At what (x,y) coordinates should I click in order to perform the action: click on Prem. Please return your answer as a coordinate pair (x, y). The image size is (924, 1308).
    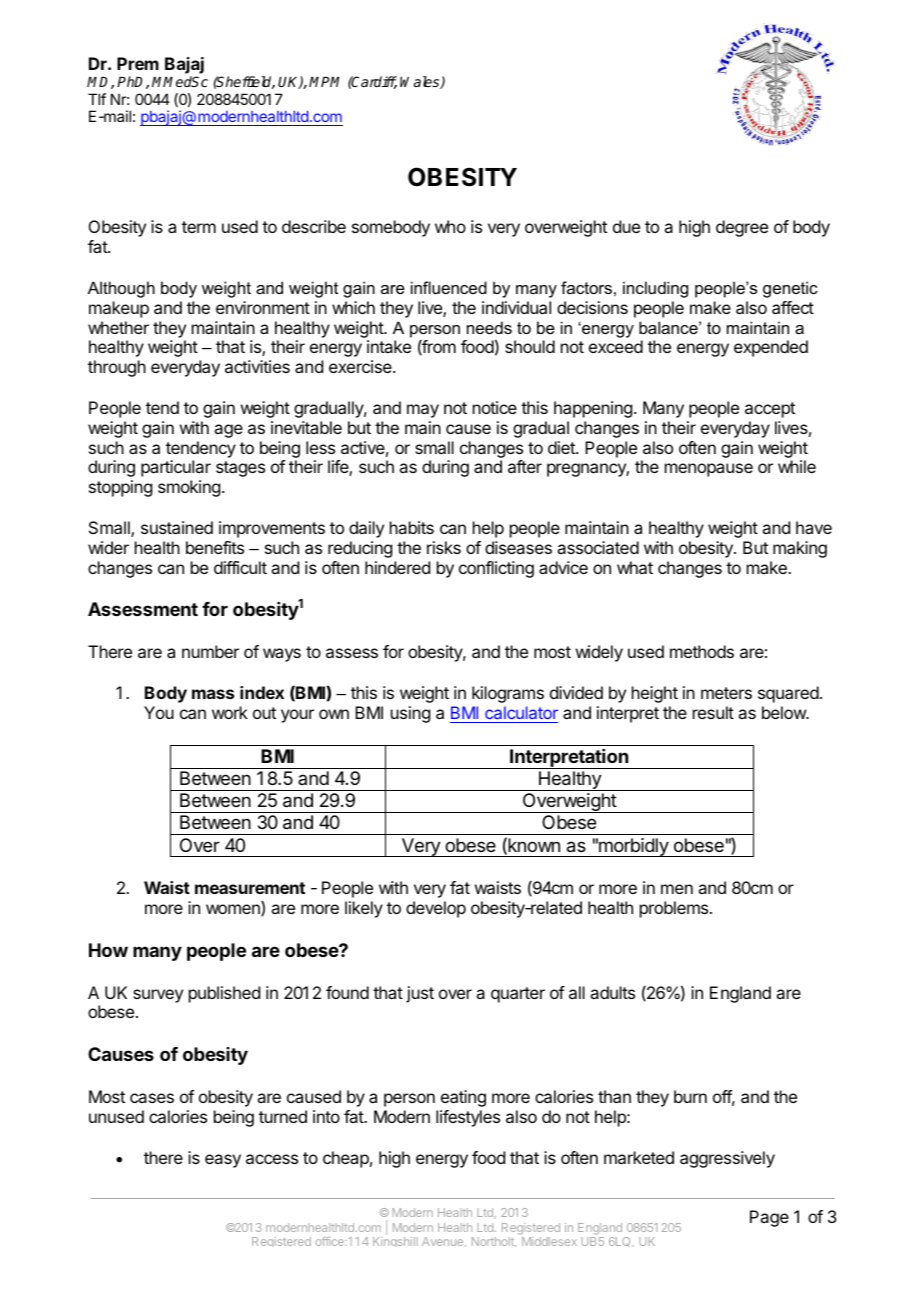
    Looking at the image, I should click on (138, 63).
